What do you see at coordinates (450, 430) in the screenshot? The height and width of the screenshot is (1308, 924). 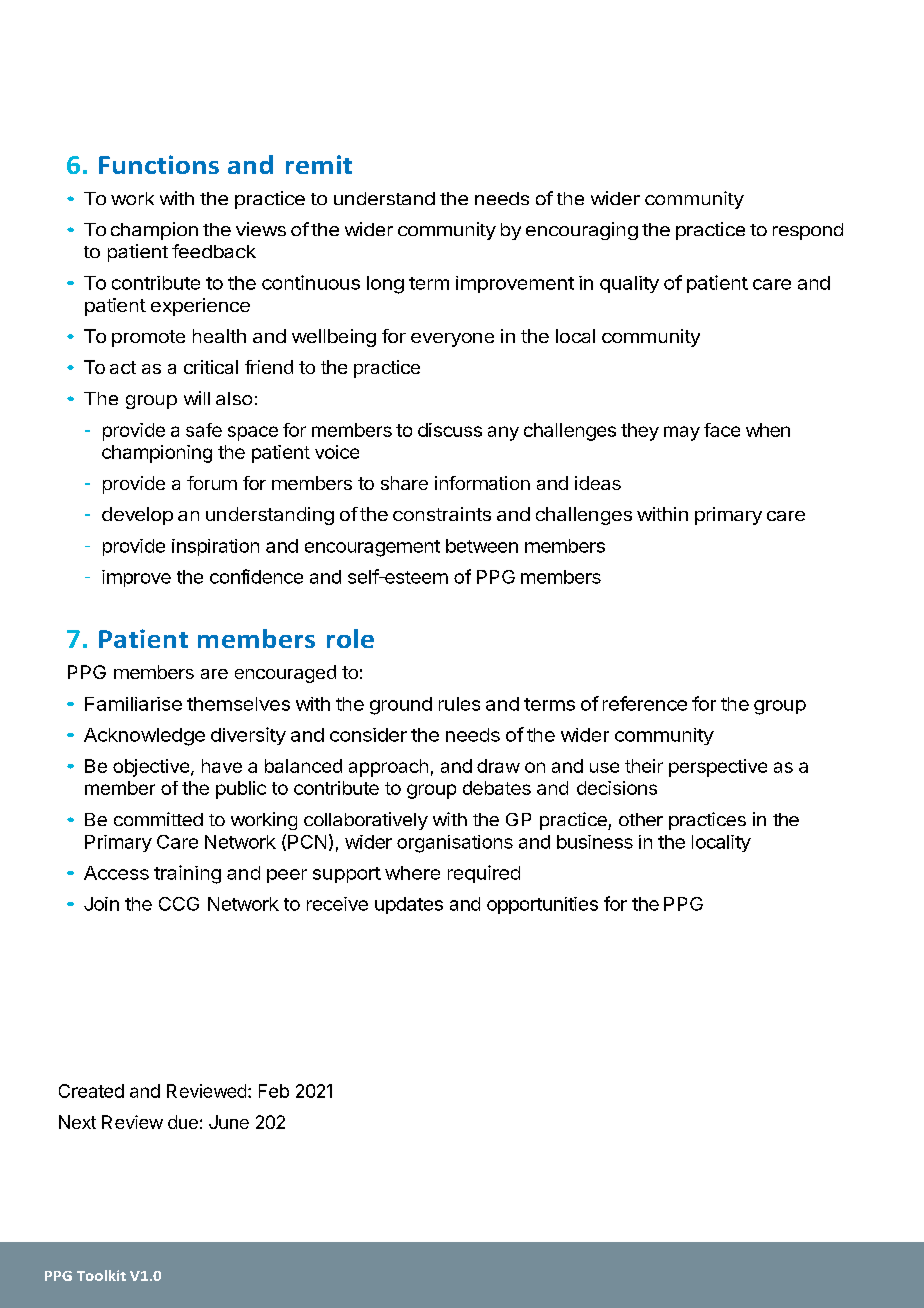 I see `discuss` at bounding box center [450, 430].
